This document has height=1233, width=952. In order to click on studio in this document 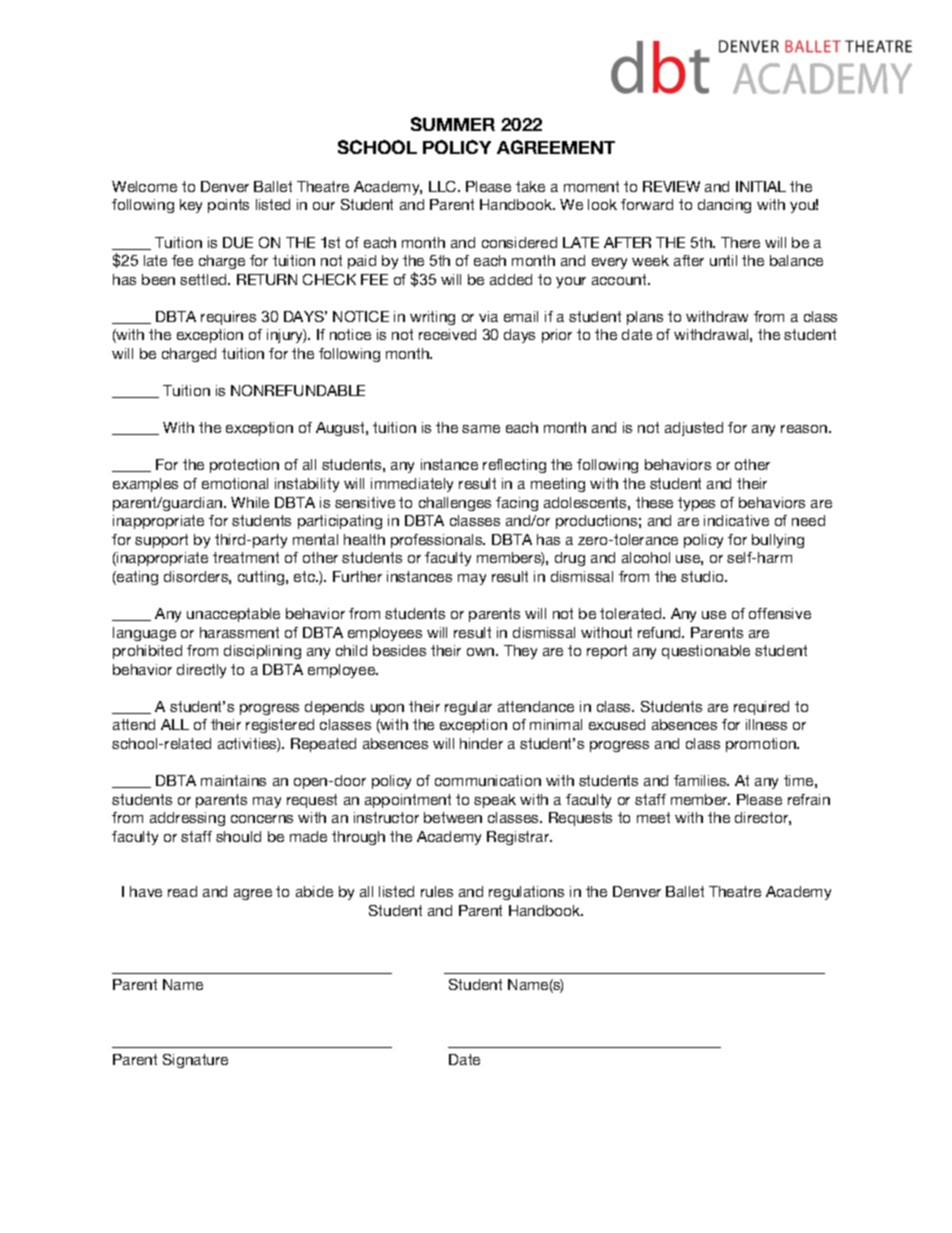, I will do `click(703, 576)`.
